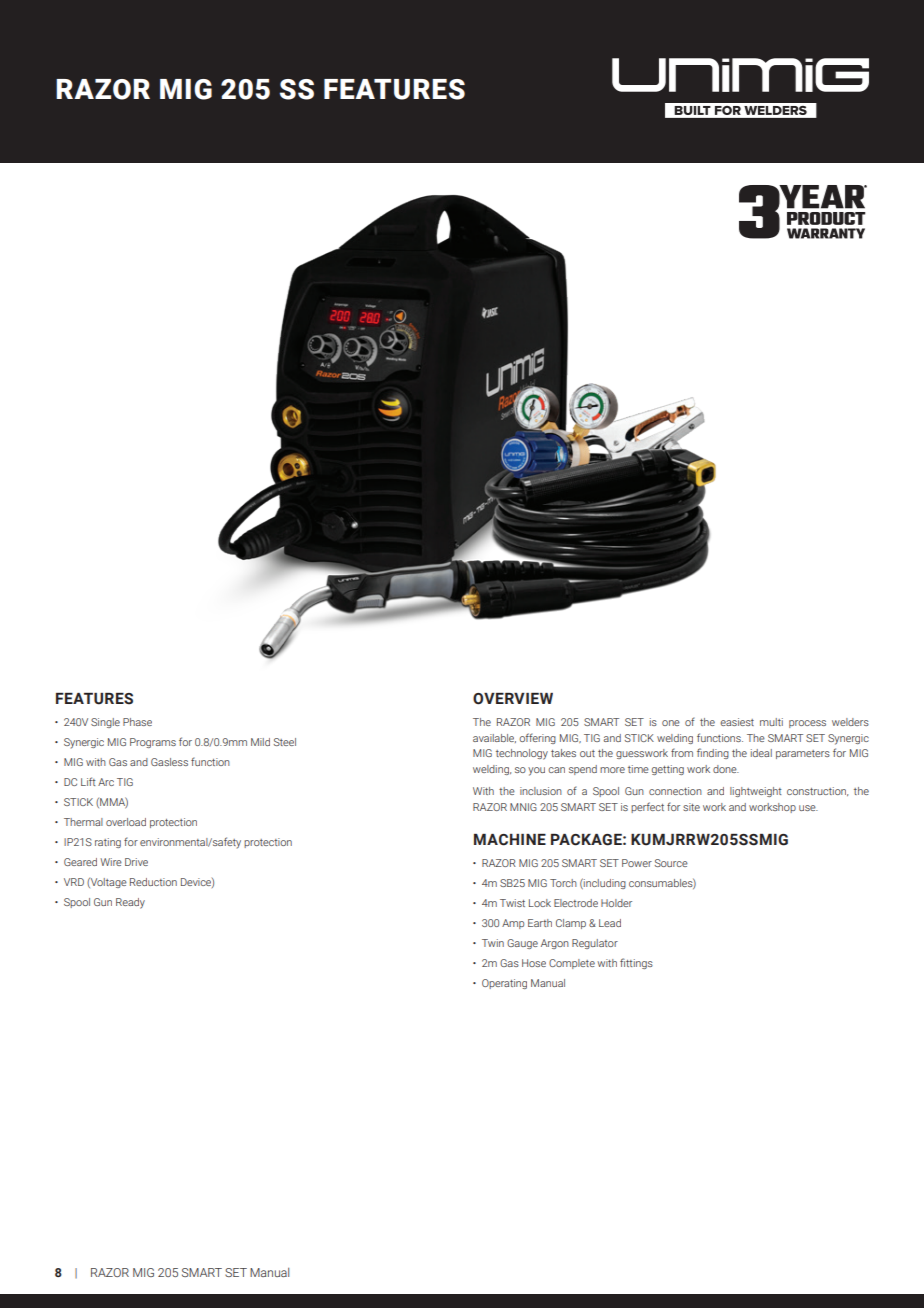 The image size is (924, 1308). I want to click on fittings, so click(636, 963).
